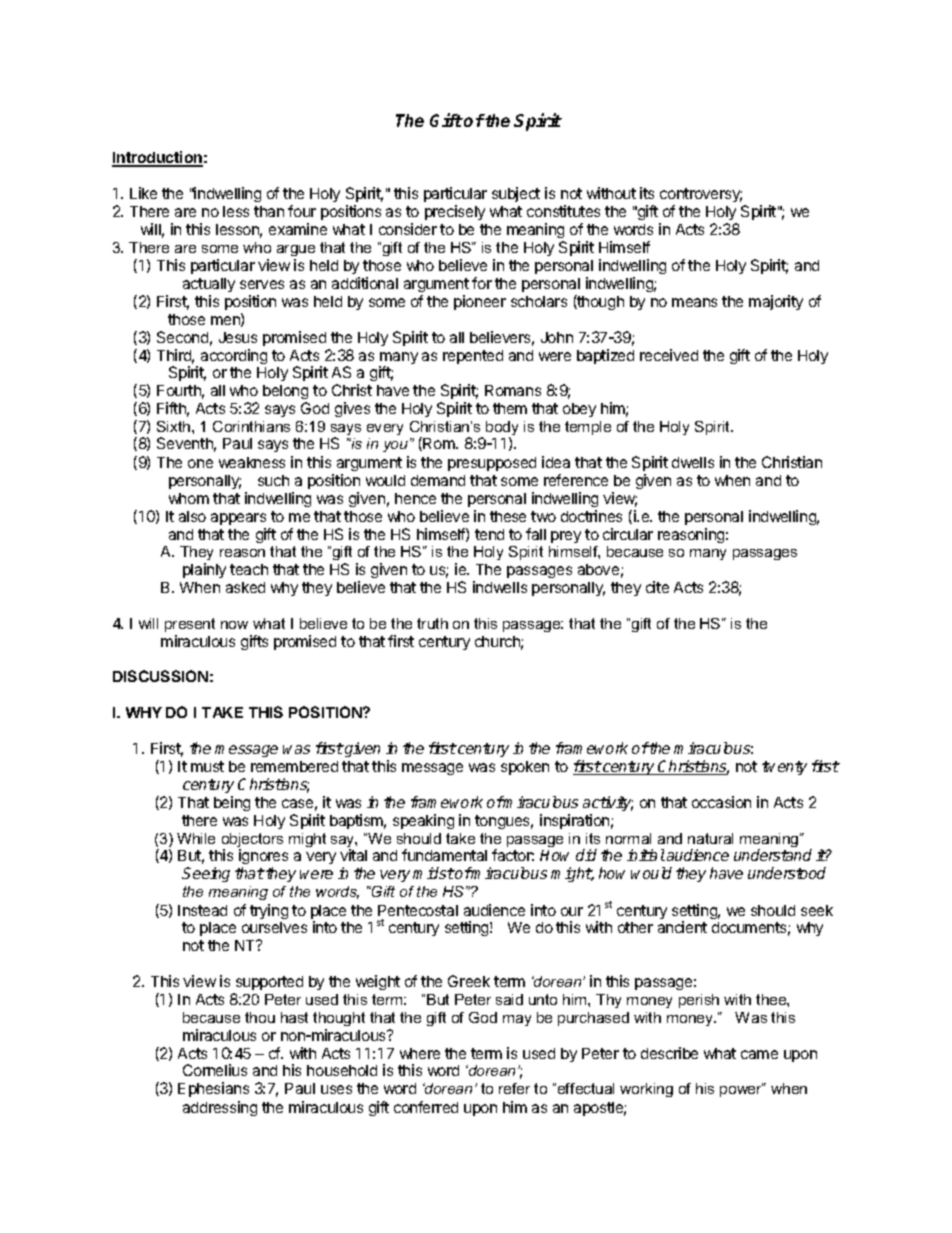 Image resolution: width=952 pixels, height=1233 pixels. Describe the element at coordinates (492, 464) in the screenshot. I see `presupposed` at that location.
